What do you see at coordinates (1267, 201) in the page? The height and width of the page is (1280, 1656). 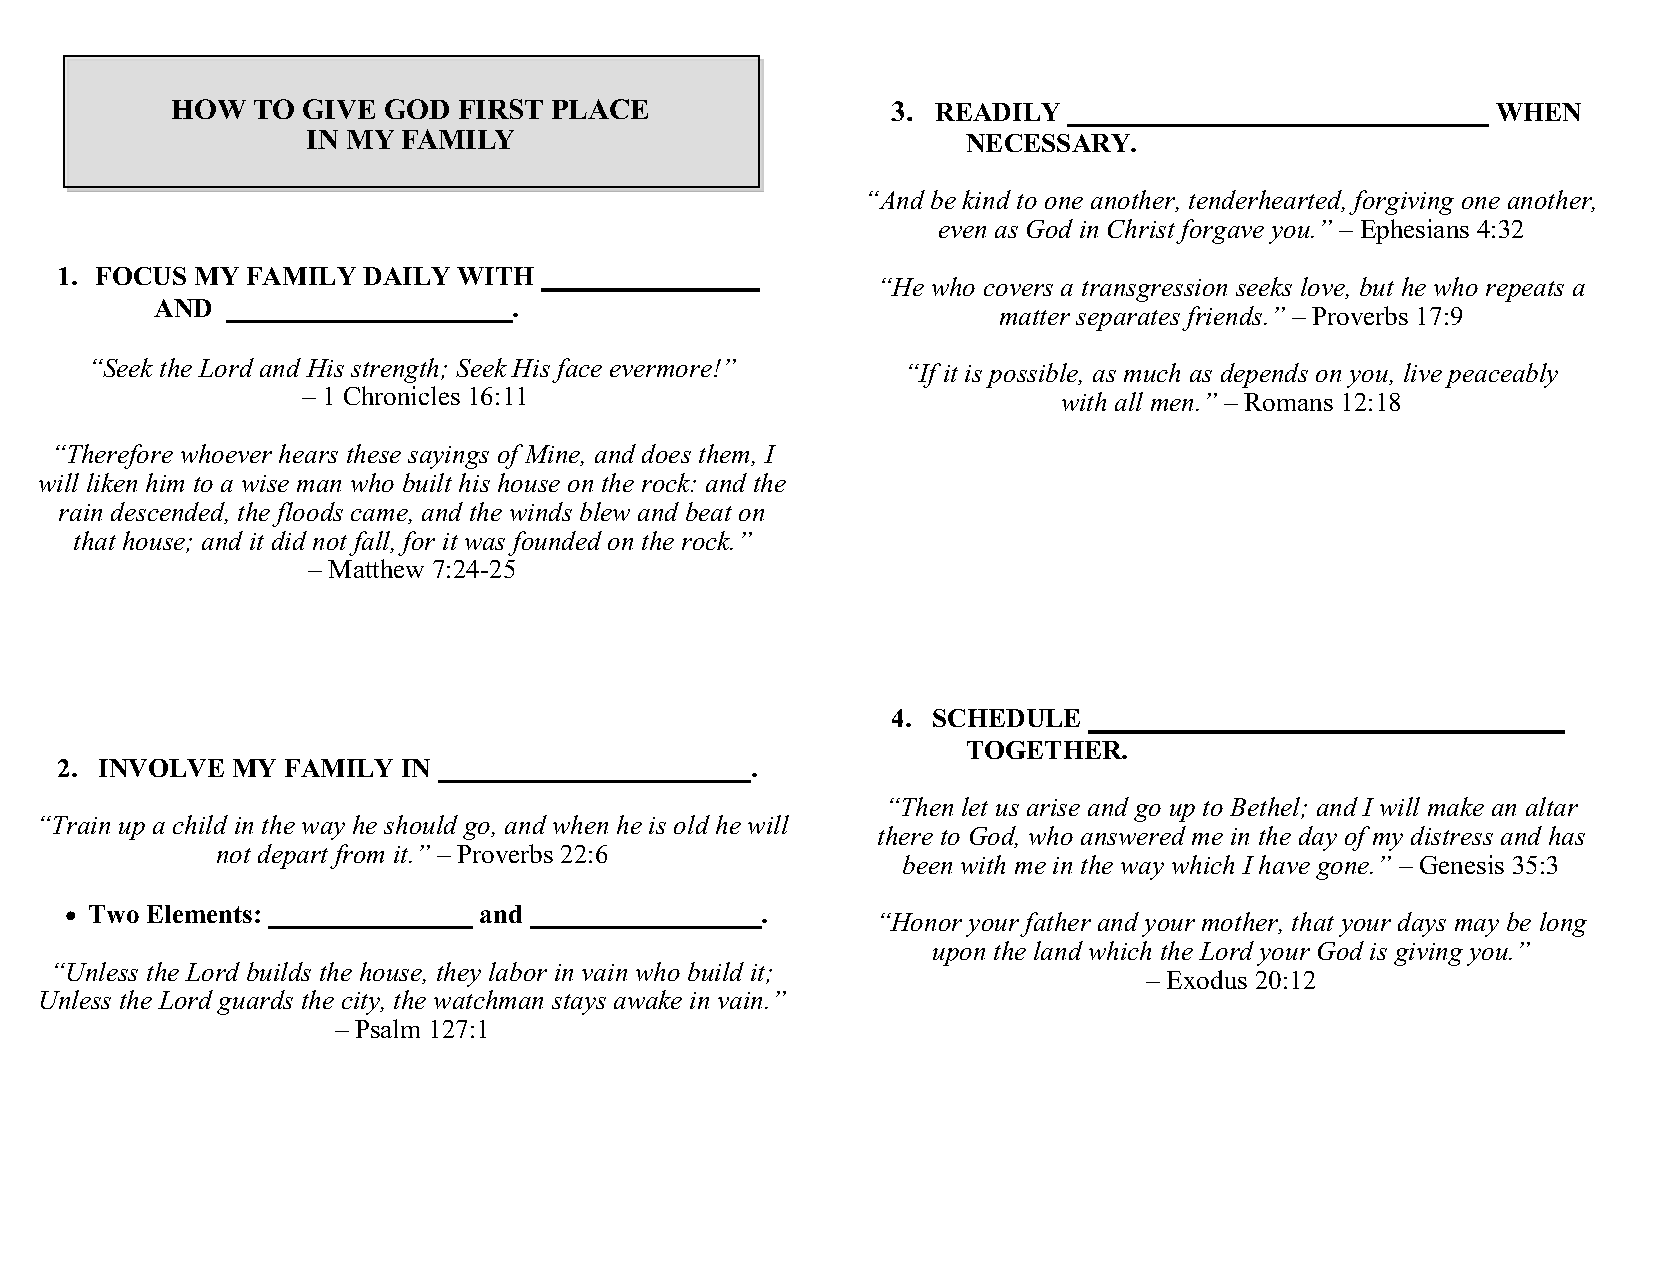 I see `tenderhearted` at bounding box center [1267, 201].
